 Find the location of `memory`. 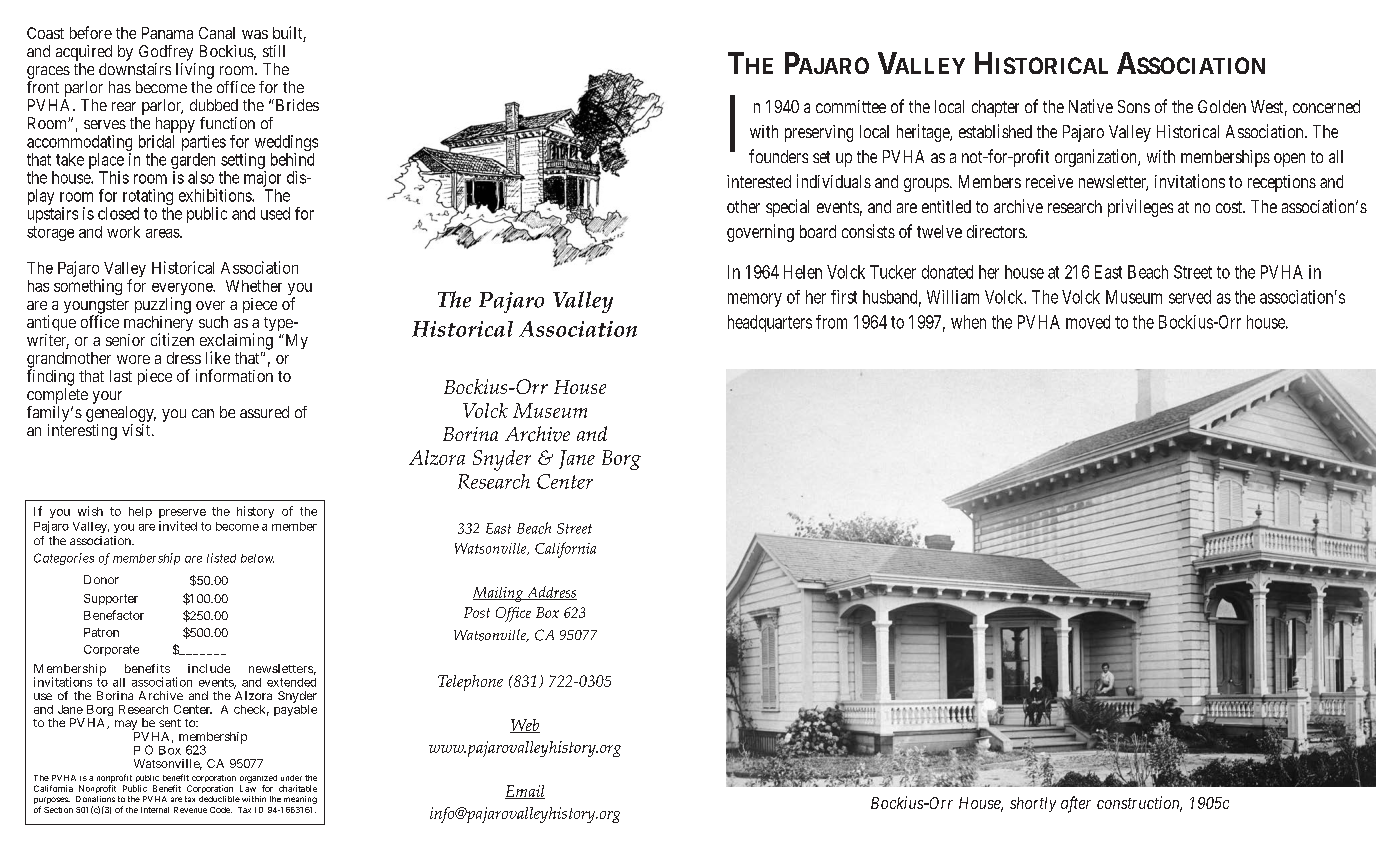

memory is located at coordinates (755, 300).
